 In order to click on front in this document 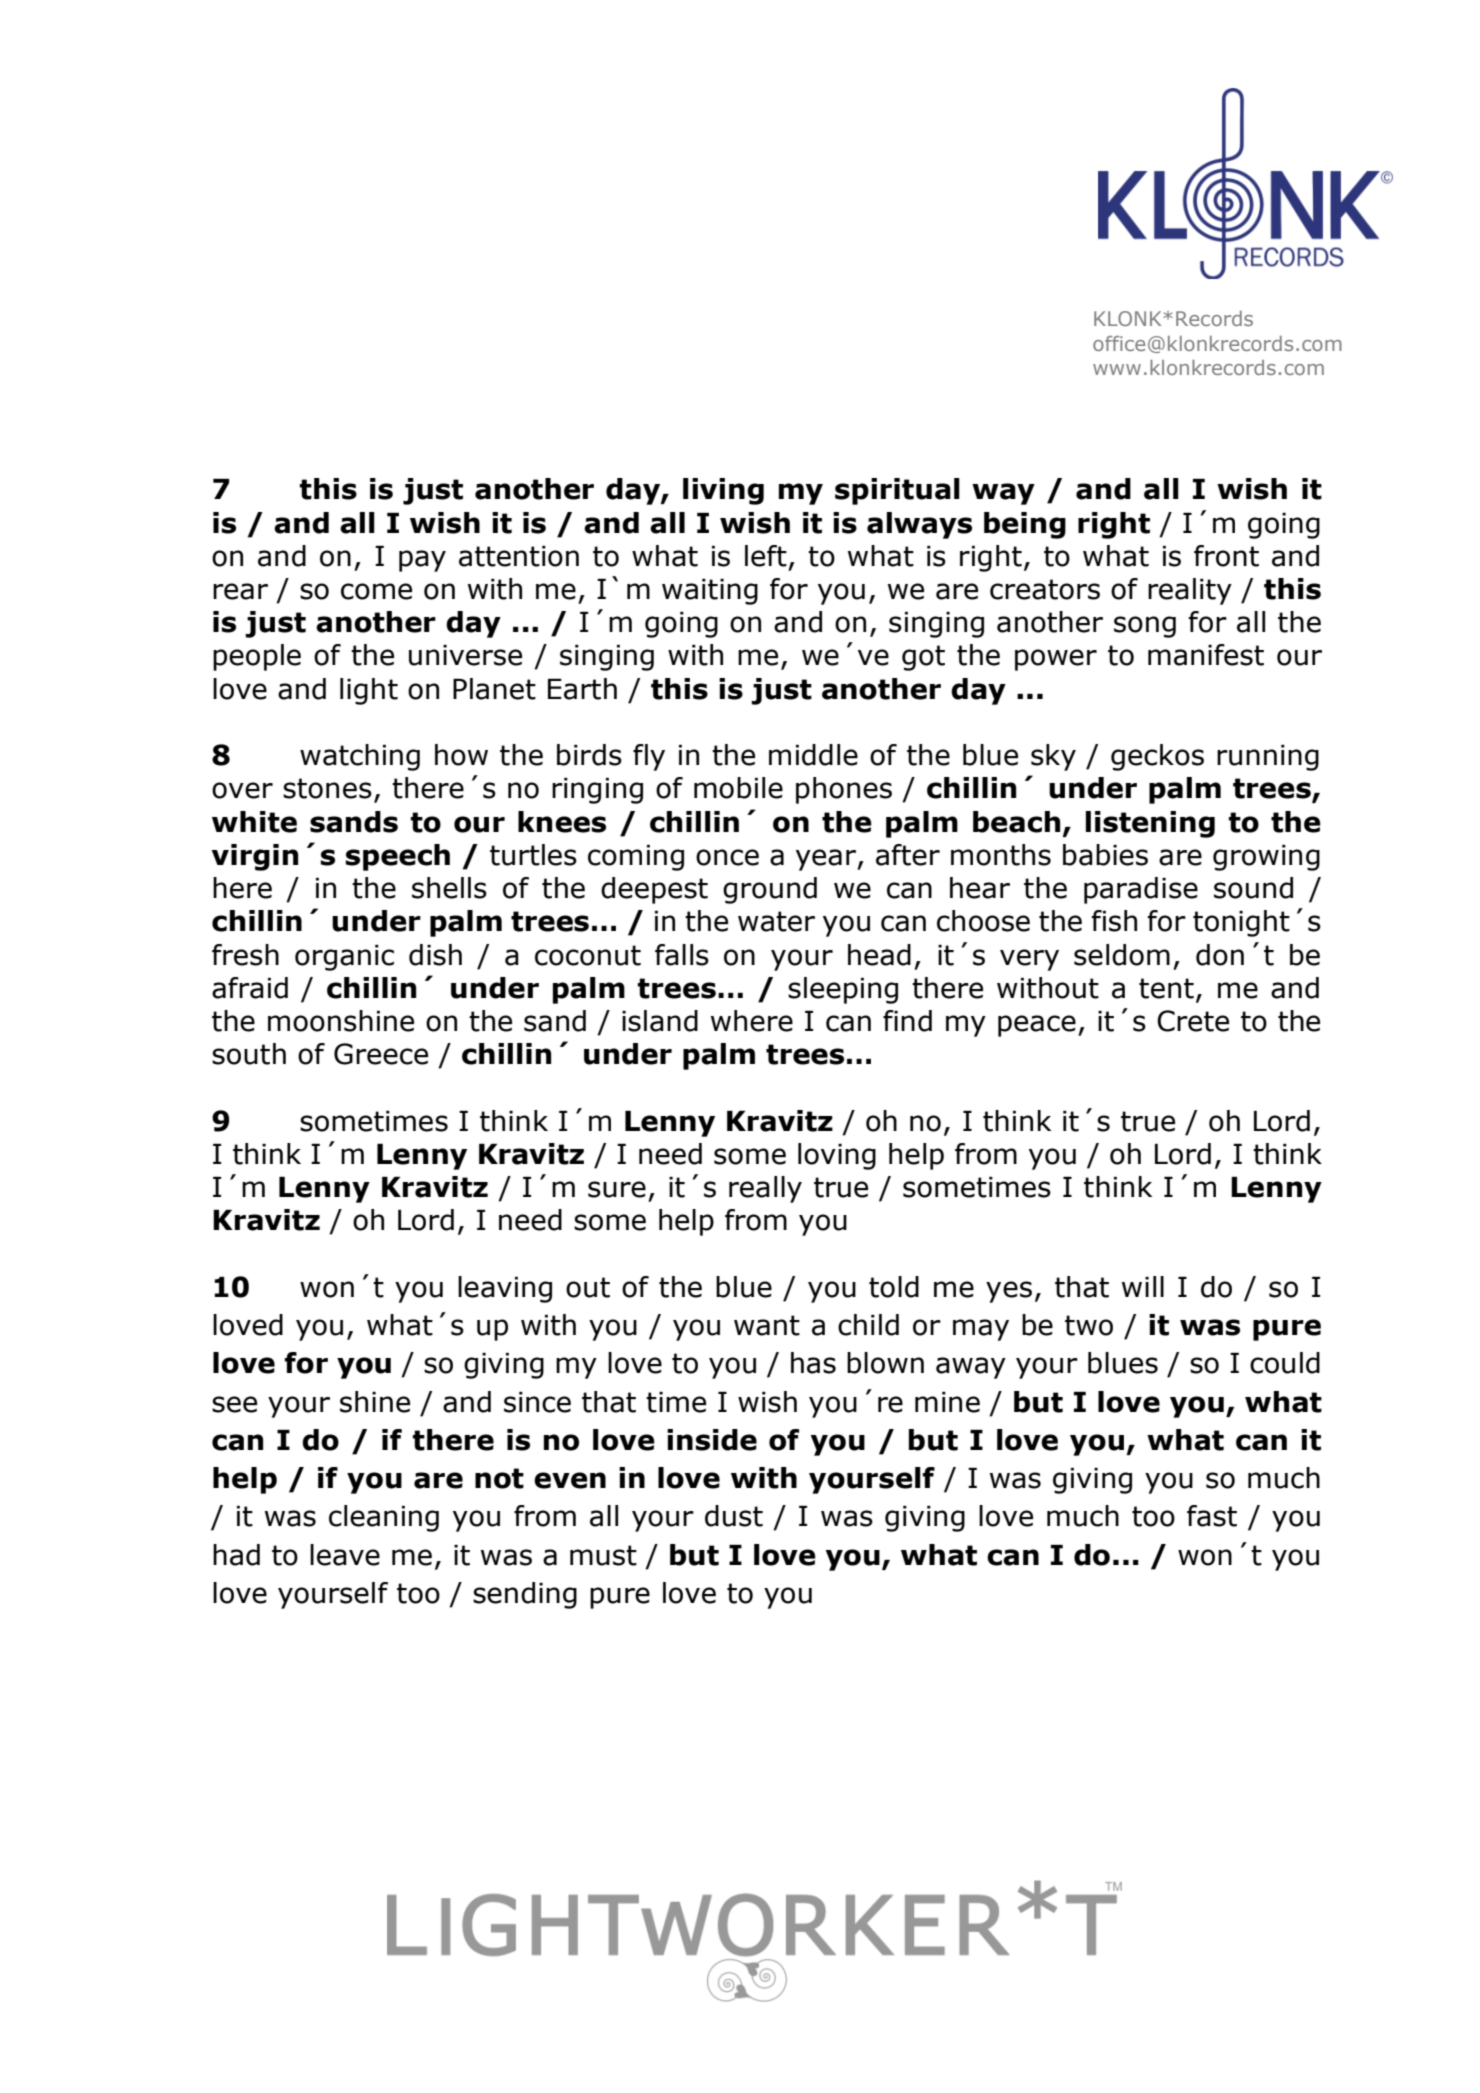, I will do `click(1226, 556)`.
